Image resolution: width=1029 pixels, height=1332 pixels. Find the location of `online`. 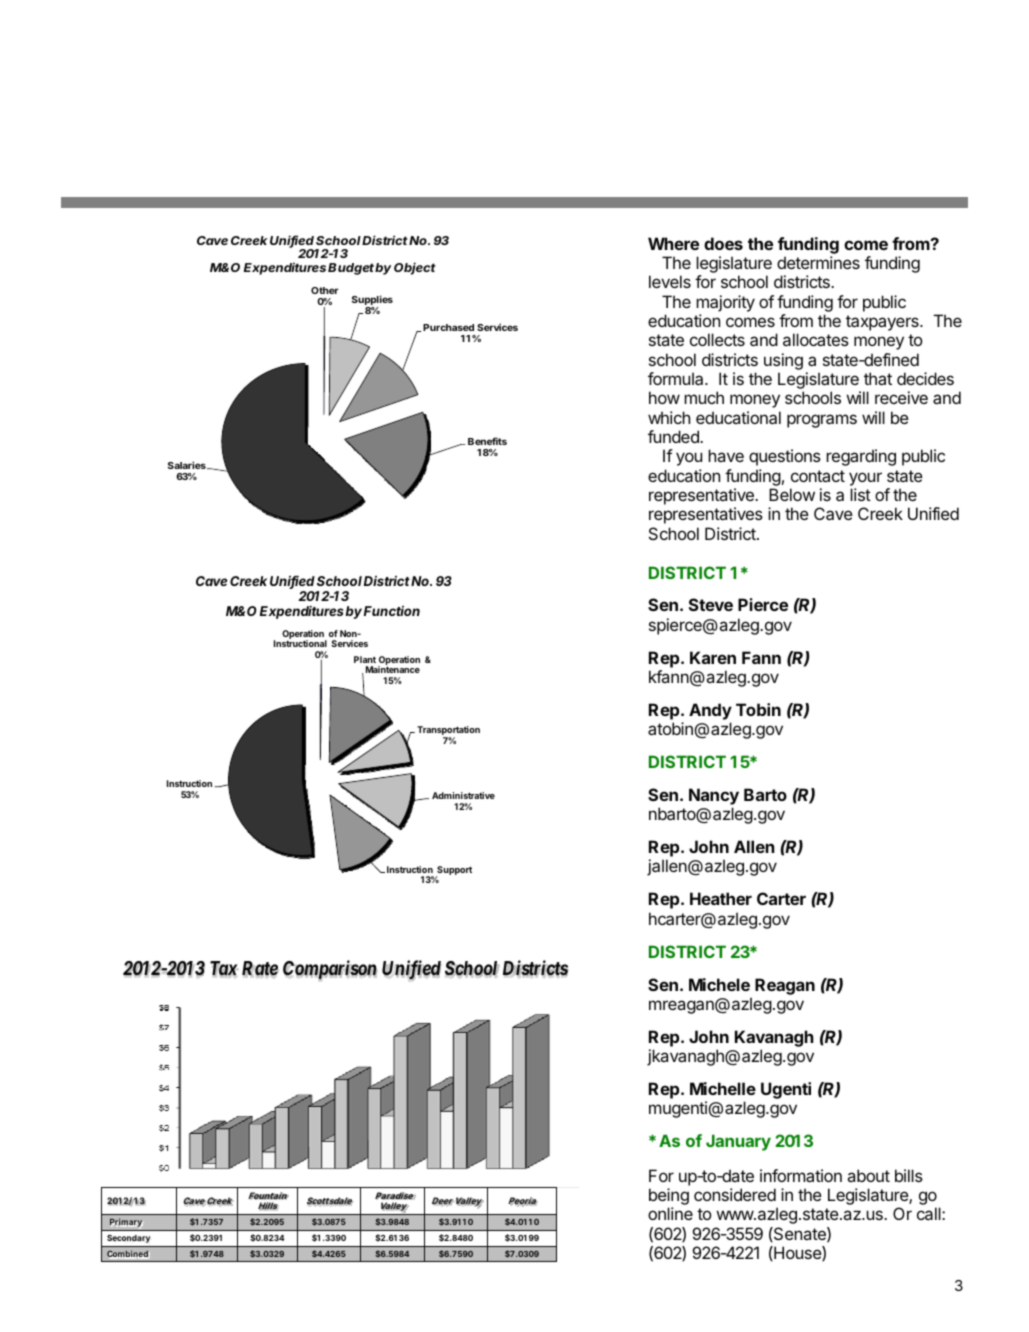

online is located at coordinates (670, 1213).
